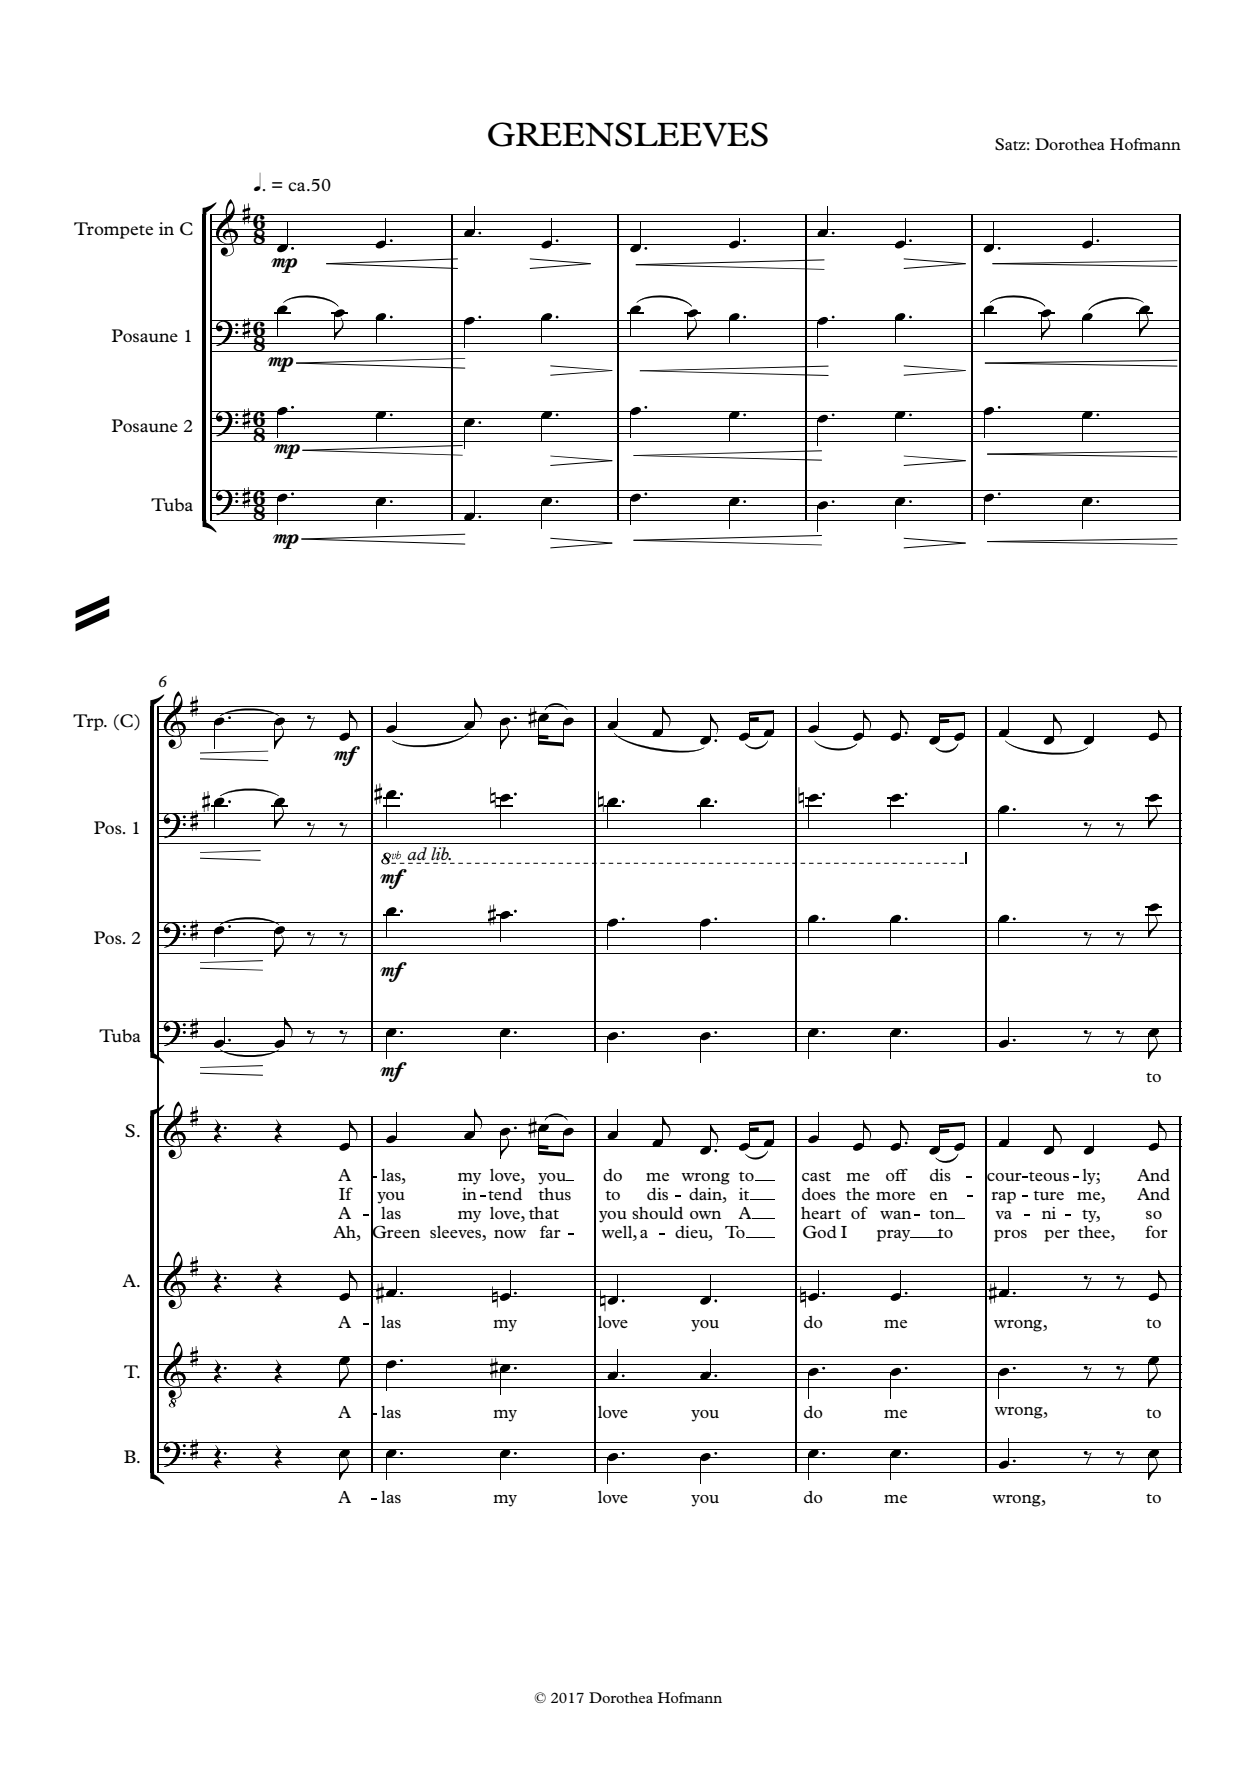  Describe the element at coordinates (554, 1194) in the image. I see `thus` at that location.
